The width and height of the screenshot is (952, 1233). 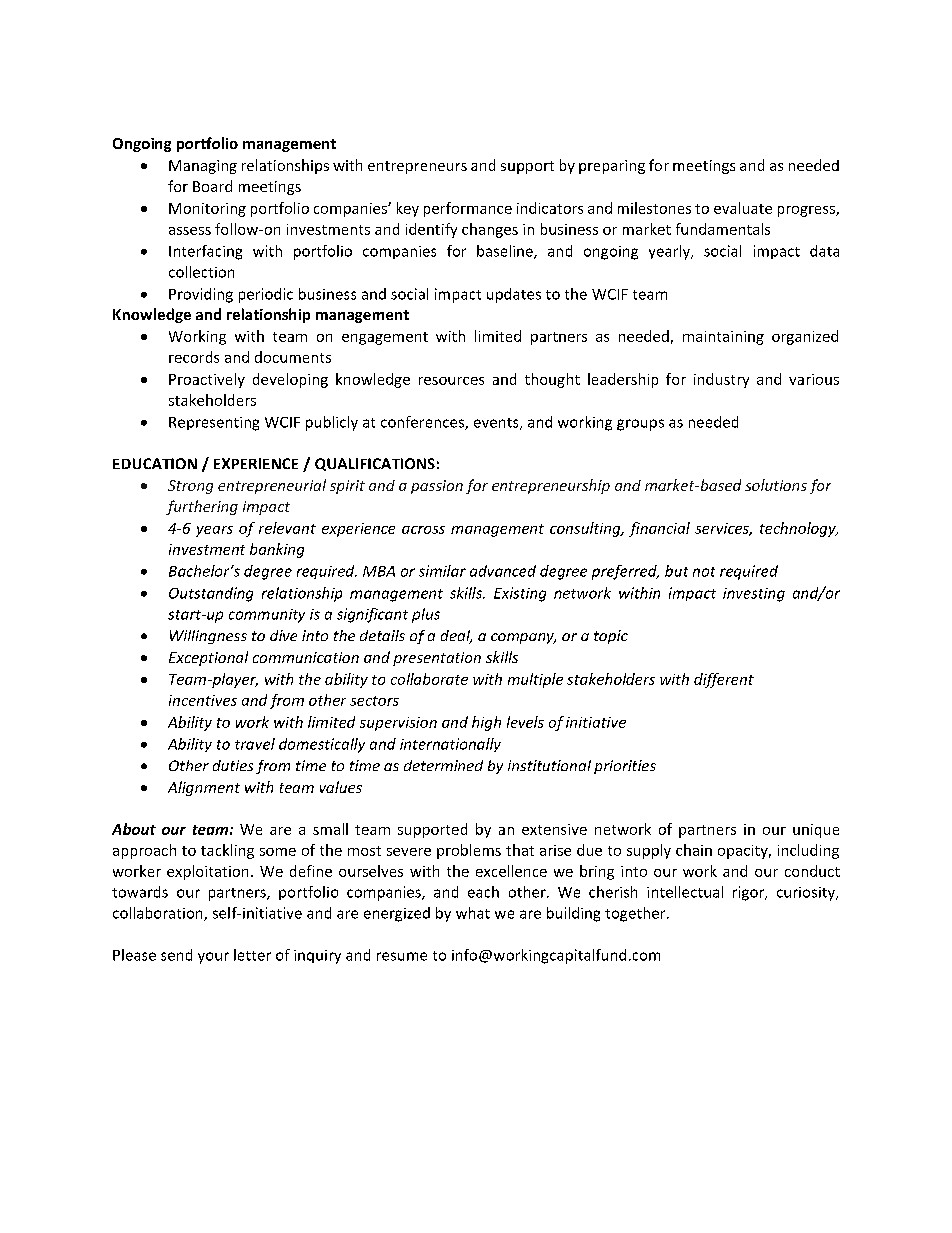 What do you see at coordinates (214, 424) in the screenshot?
I see `Representing` at bounding box center [214, 424].
